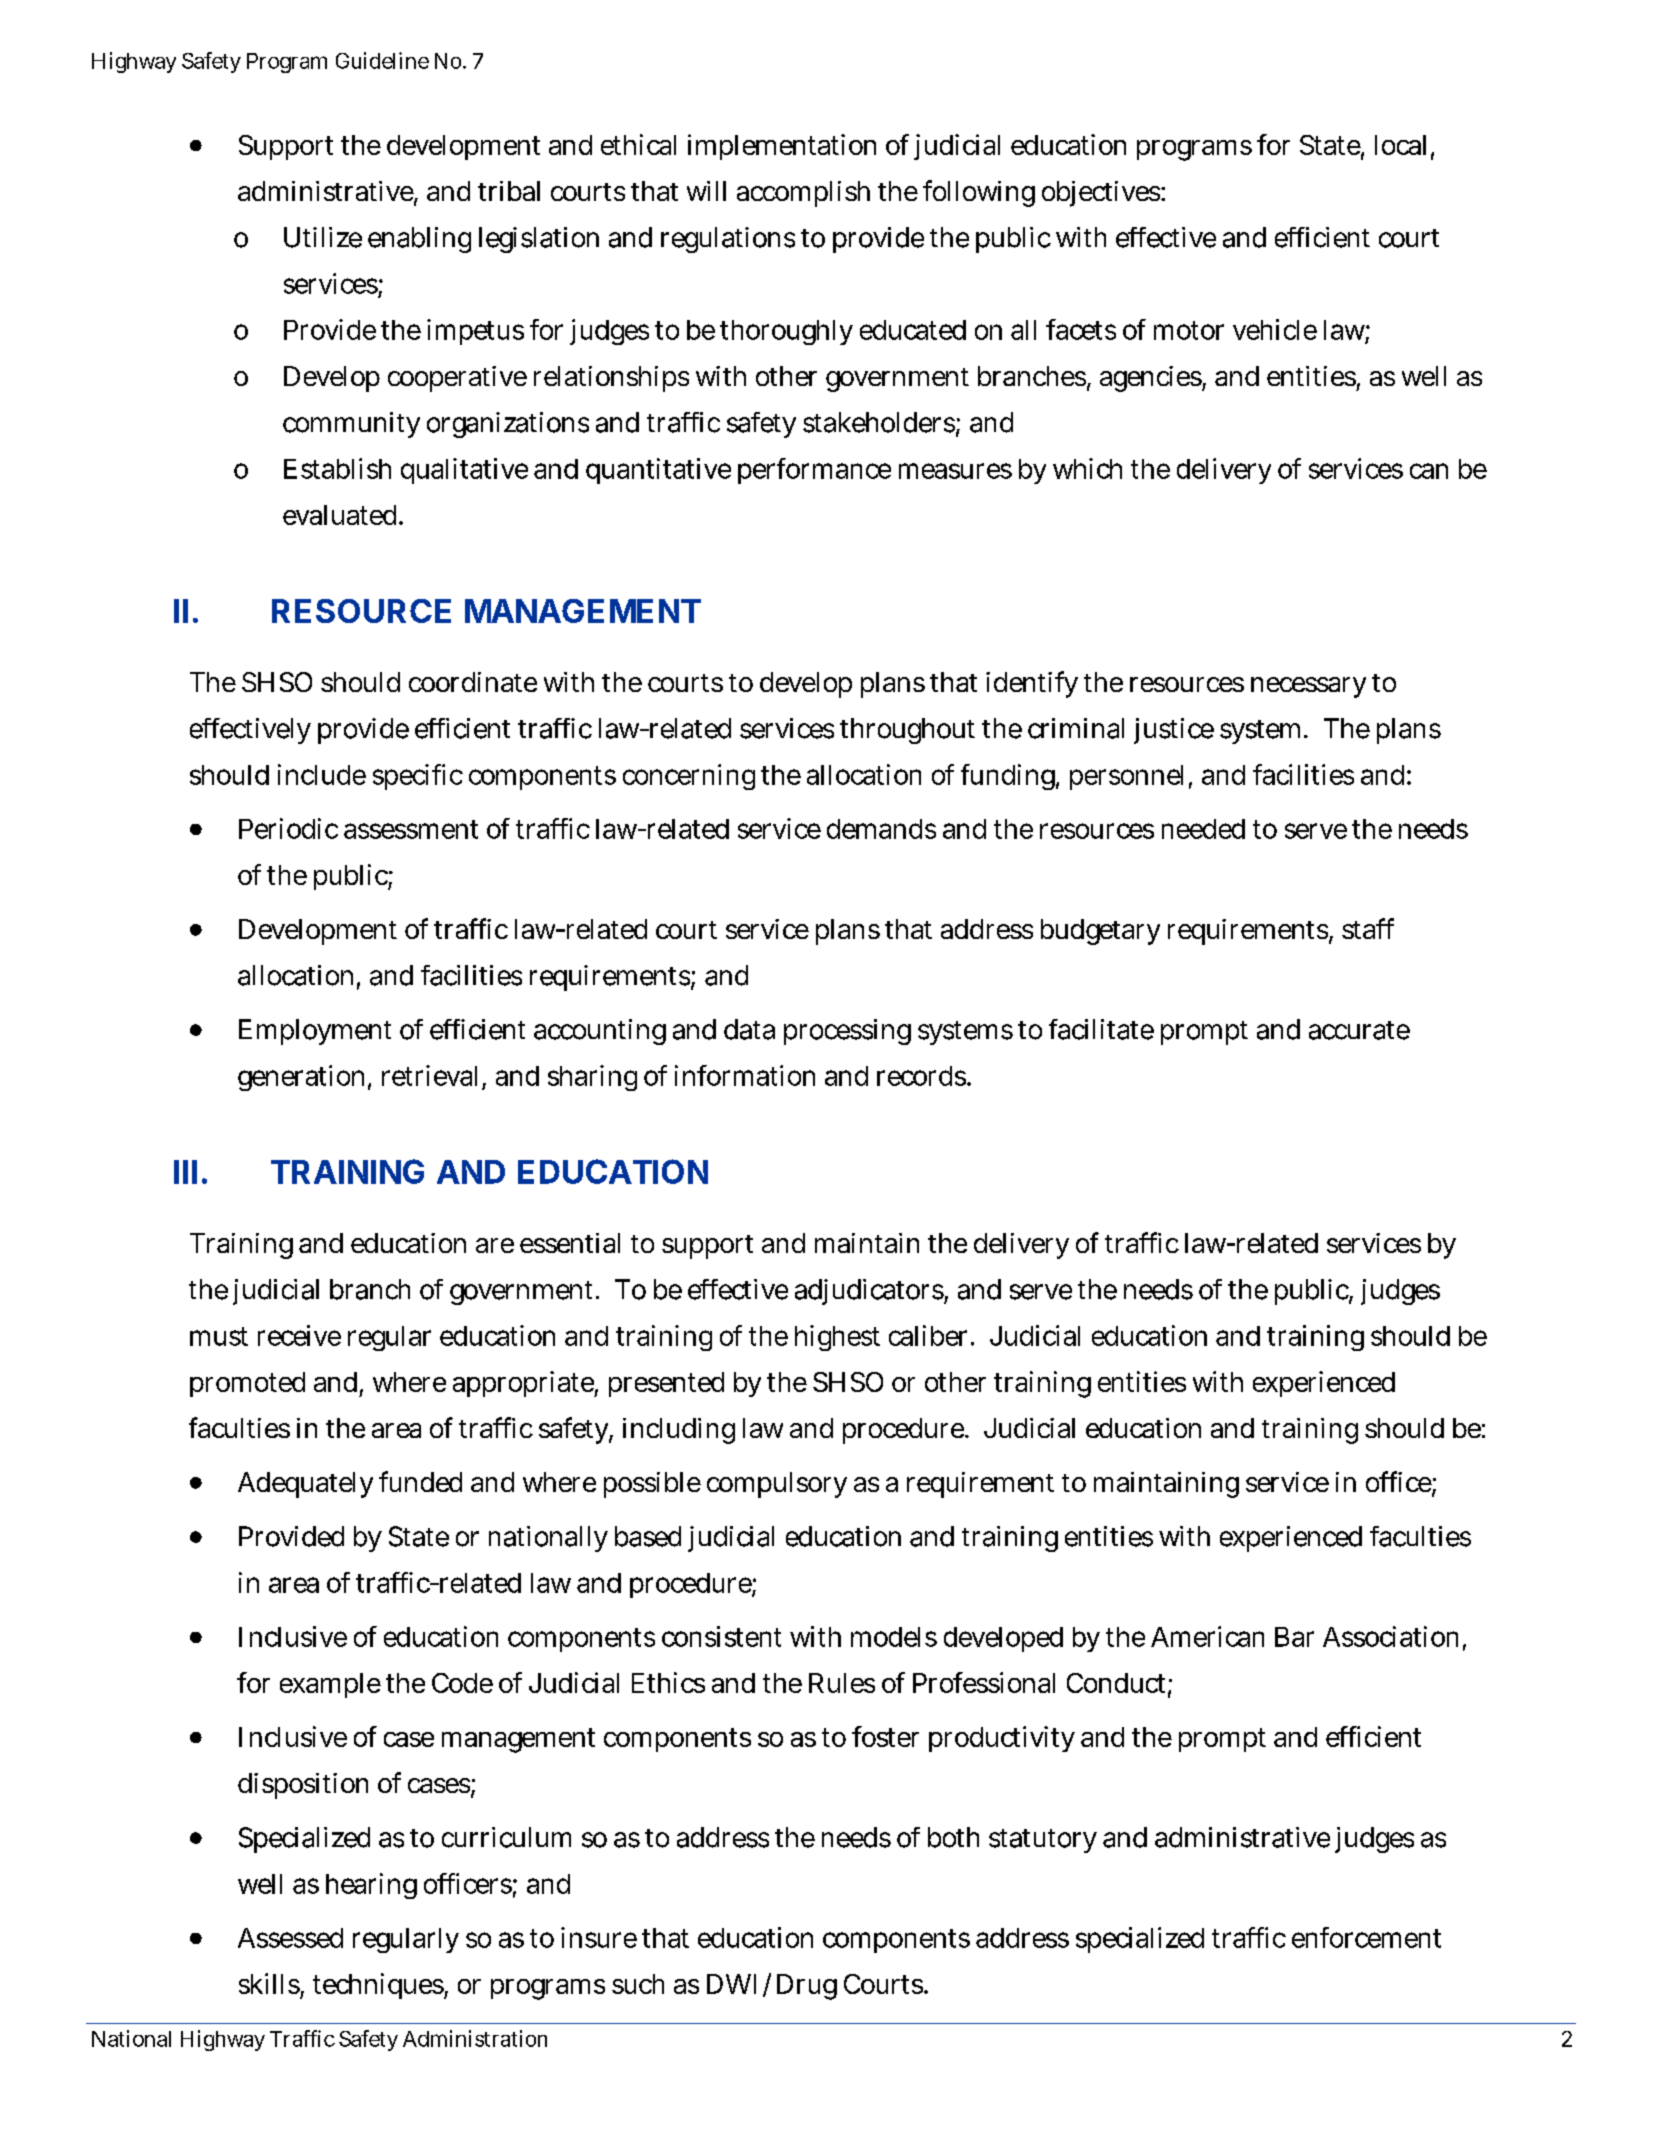 Image resolution: width=1661 pixels, height=2149 pixels. Describe the element at coordinates (638, 1984) in the screenshot. I see `such` at that location.
